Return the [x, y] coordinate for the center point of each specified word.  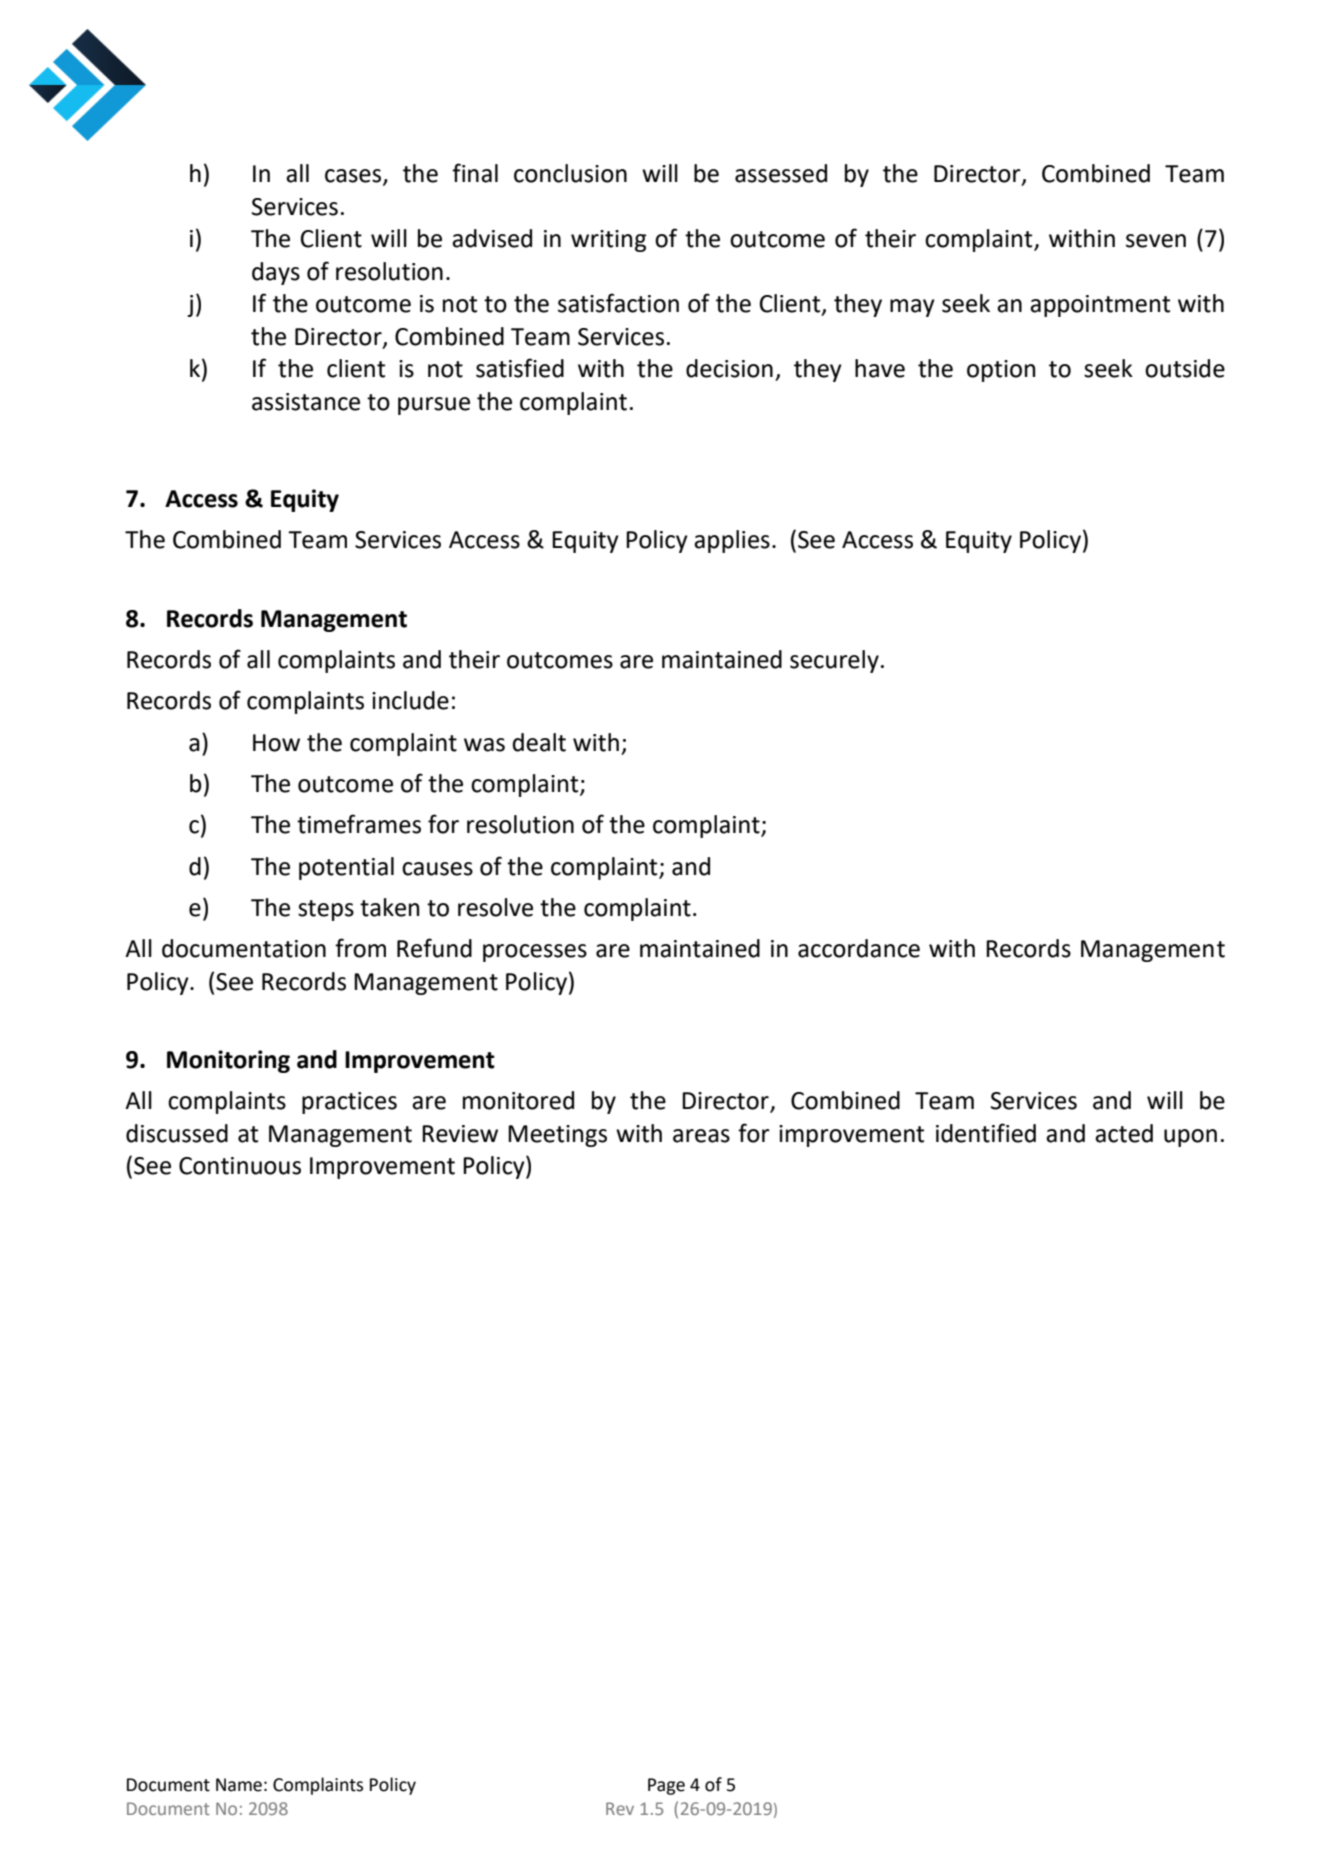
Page [666, 1786]
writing [608, 241]
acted [1124, 1133]
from [360, 948]
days [276, 273]
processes [535, 953]
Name [239, 1785]
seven [1156, 241]
